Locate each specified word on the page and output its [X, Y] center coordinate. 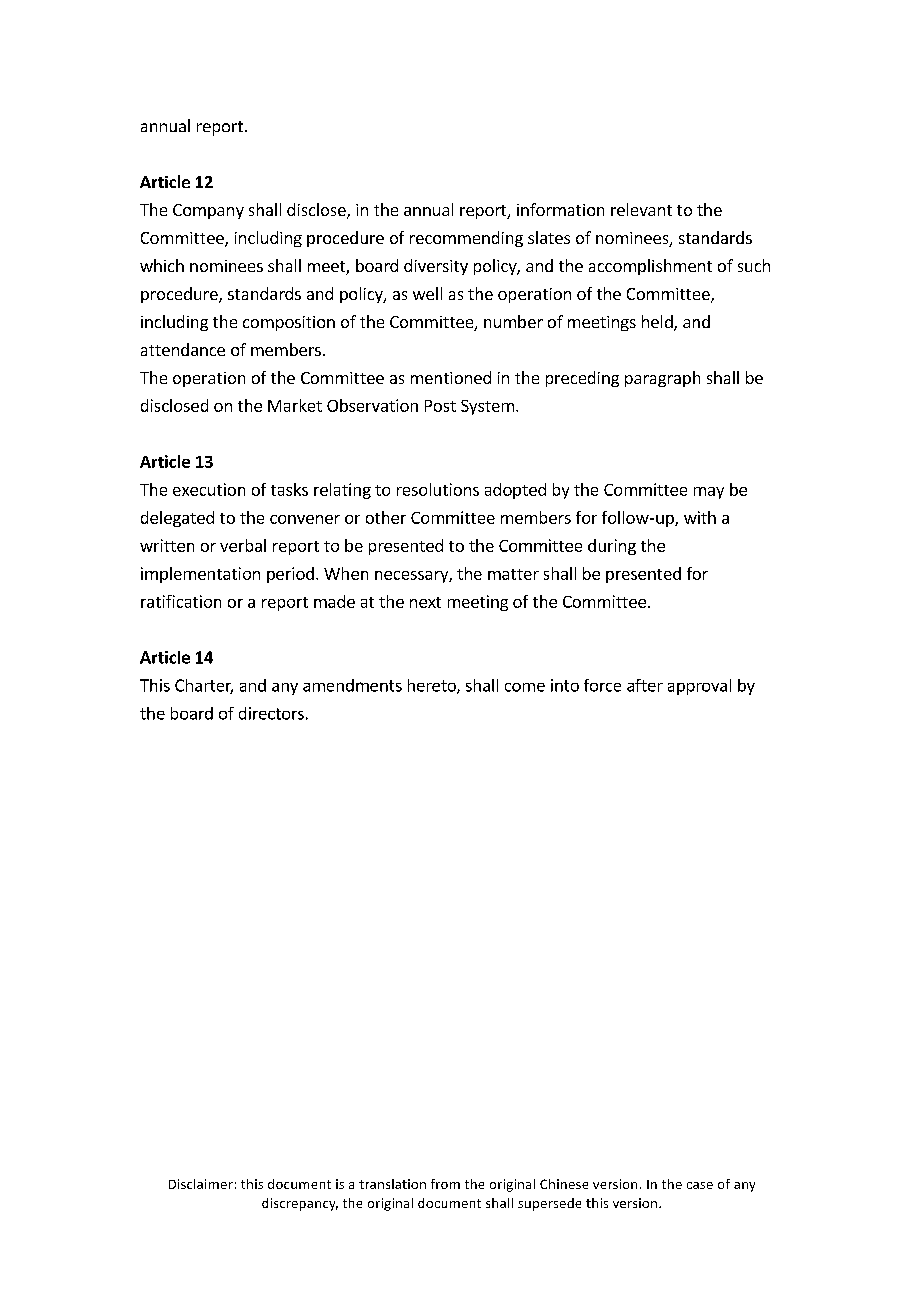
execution [209, 489]
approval [699, 687]
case [700, 1185]
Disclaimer [201, 1184]
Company [208, 211]
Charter [204, 686]
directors [271, 713]
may [709, 493]
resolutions [438, 489]
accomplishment [650, 267]
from [445, 1184]
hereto [433, 686]
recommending [466, 239]
